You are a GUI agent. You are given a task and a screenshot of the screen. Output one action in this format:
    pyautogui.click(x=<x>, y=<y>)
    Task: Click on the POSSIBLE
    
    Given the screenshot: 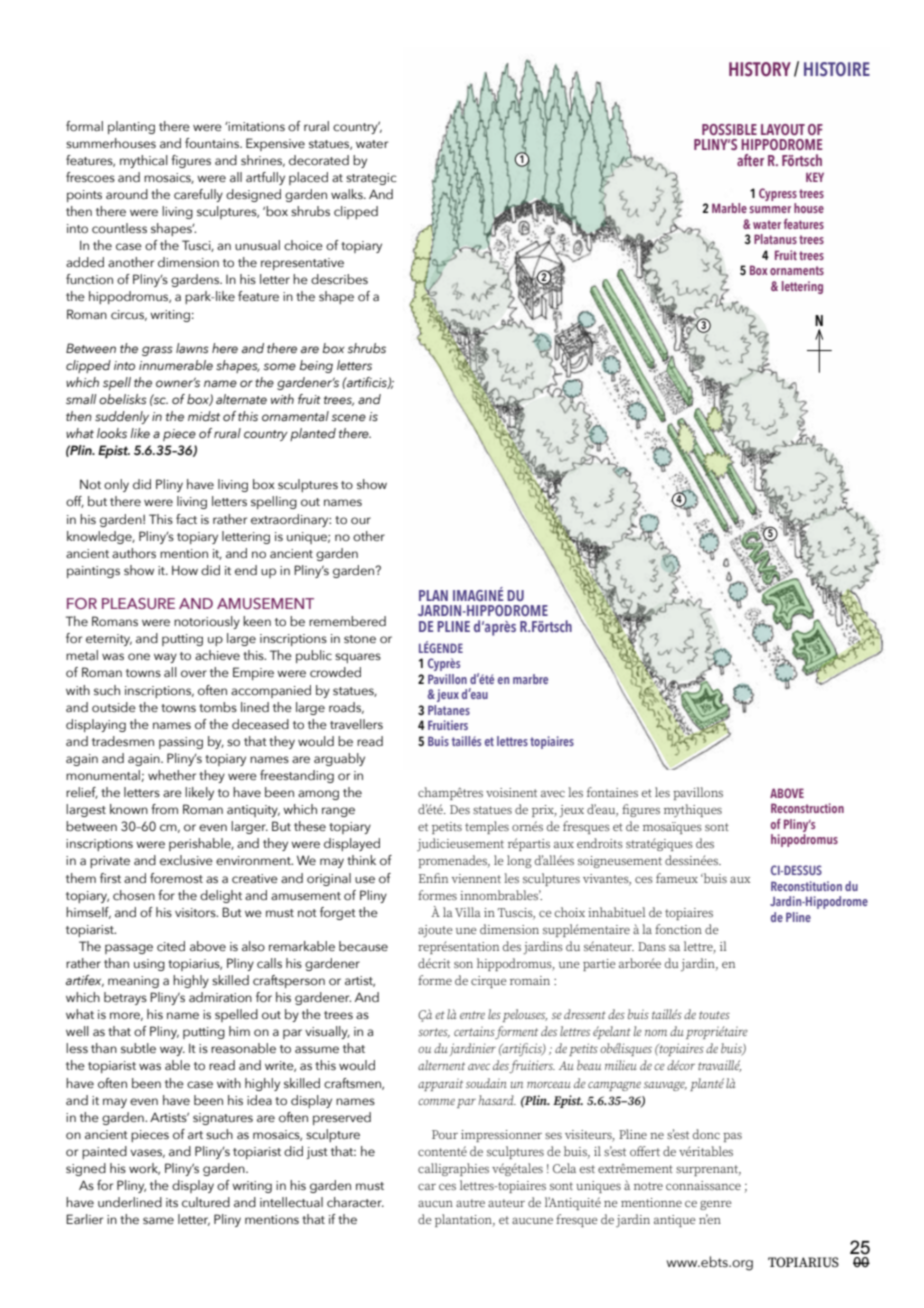 What is the action you would take?
    pyautogui.click(x=729, y=129)
